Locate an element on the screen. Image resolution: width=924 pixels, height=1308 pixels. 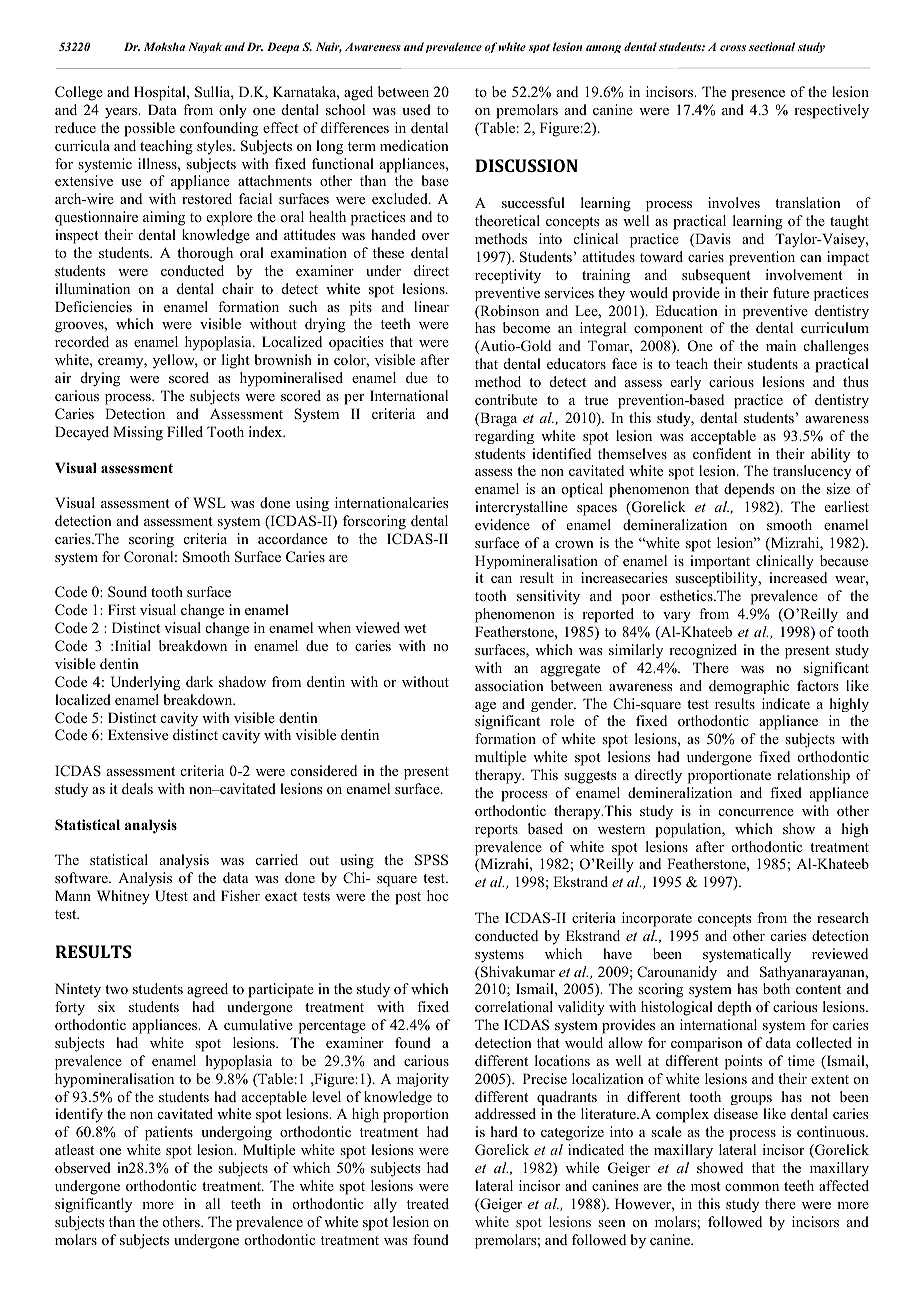
treated is located at coordinates (428, 1203).
